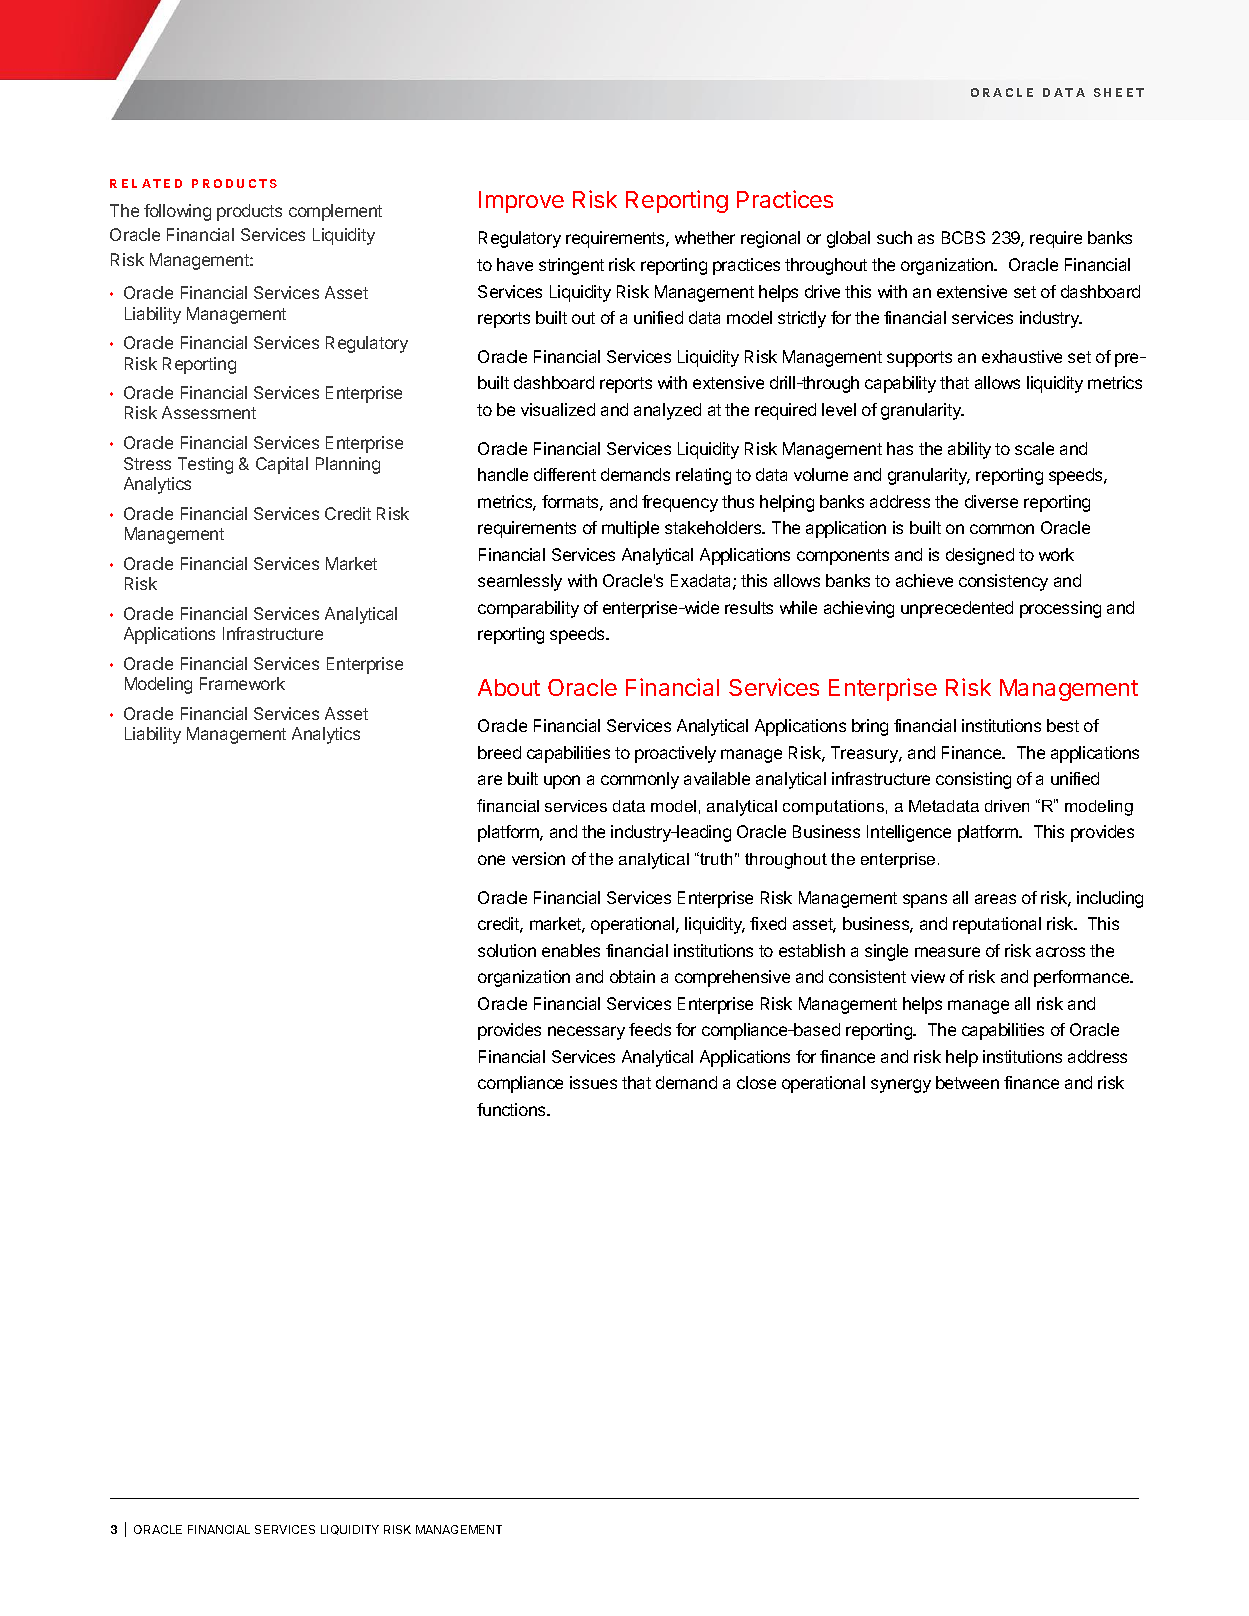  I want to click on breed, so click(499, 752).
